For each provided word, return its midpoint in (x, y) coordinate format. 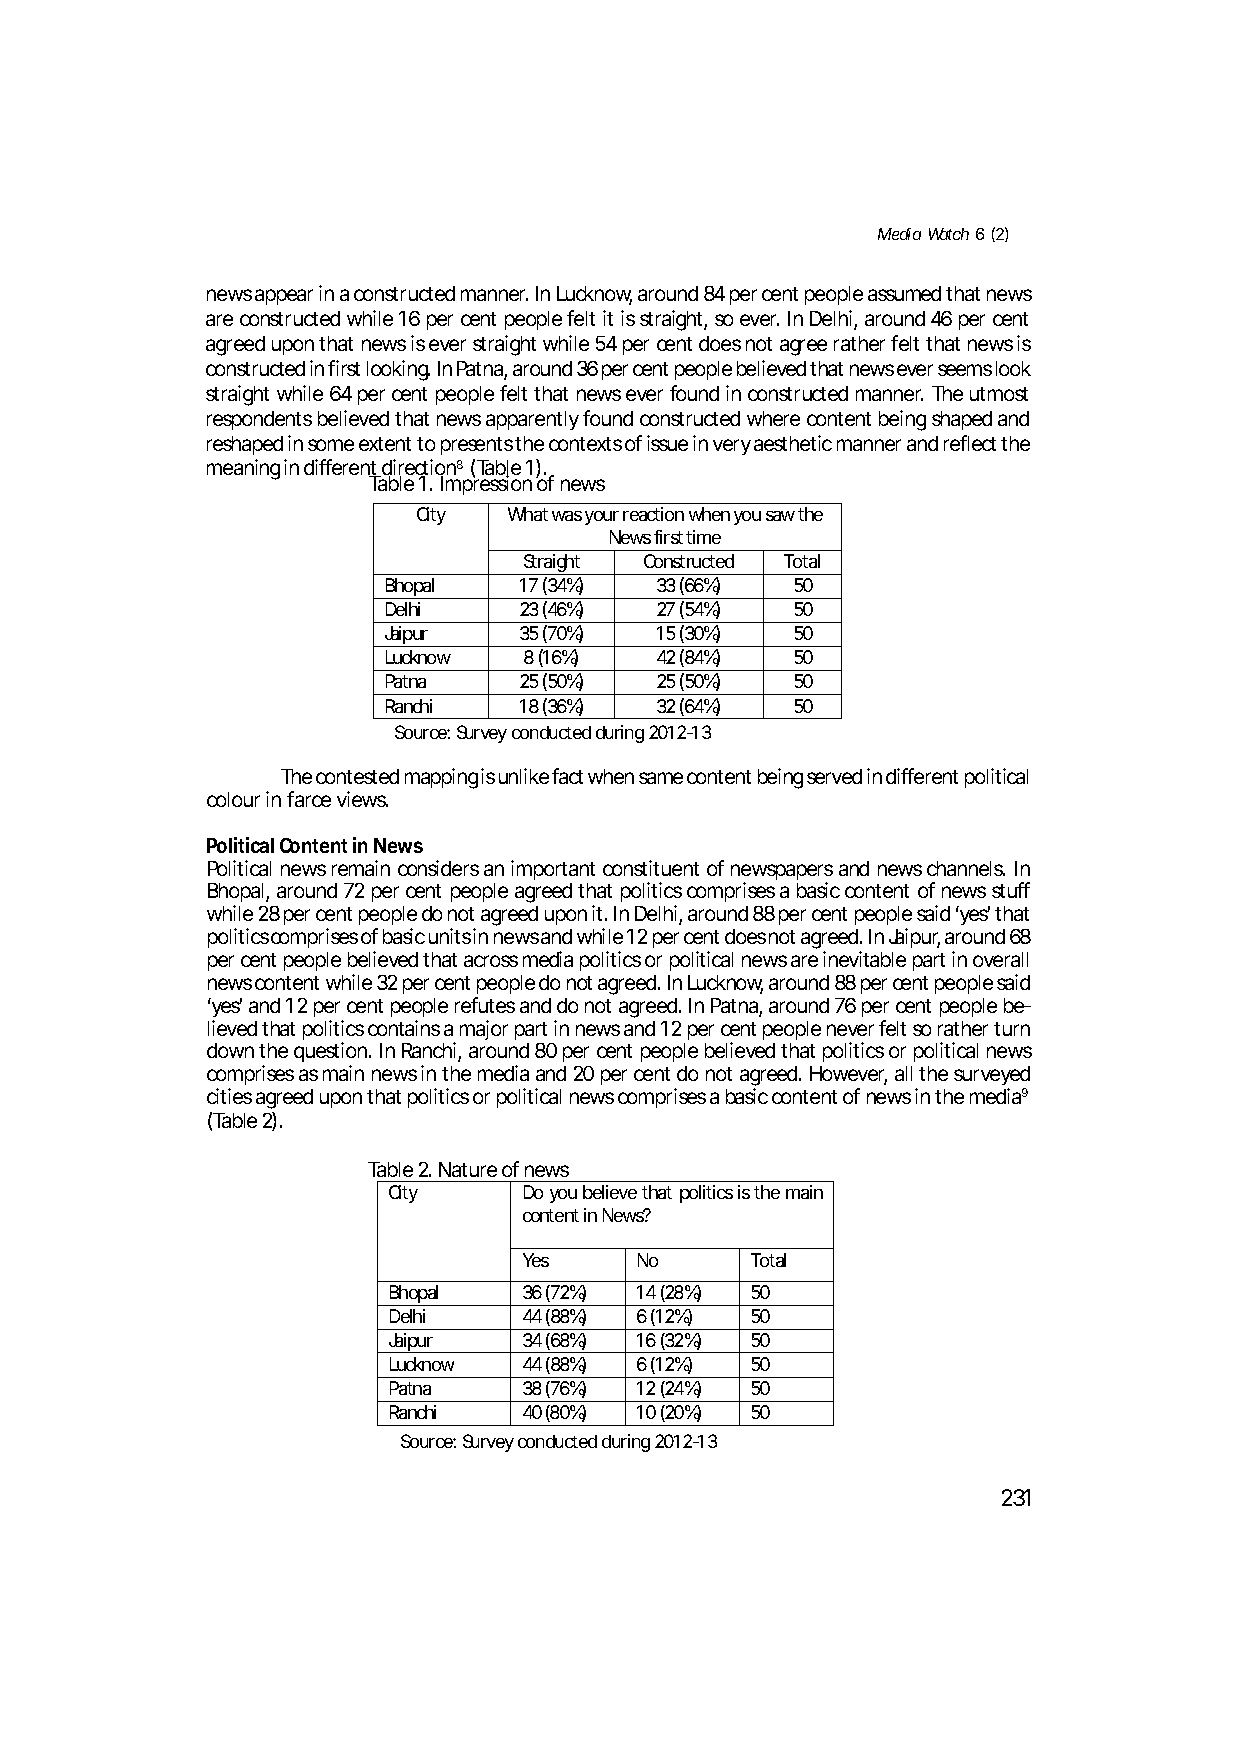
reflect (970, 443)
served (834, 776)
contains (404, 1028)
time (703, 537)
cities (229, 1096)
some (331, 445)
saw (780, 516)
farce (309, 799)
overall (1000, 959)
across (491, 961)
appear (284, 297)
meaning (243, 469)
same (661, 778)
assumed (904, 293)
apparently (532, 420)
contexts (585, 444)
